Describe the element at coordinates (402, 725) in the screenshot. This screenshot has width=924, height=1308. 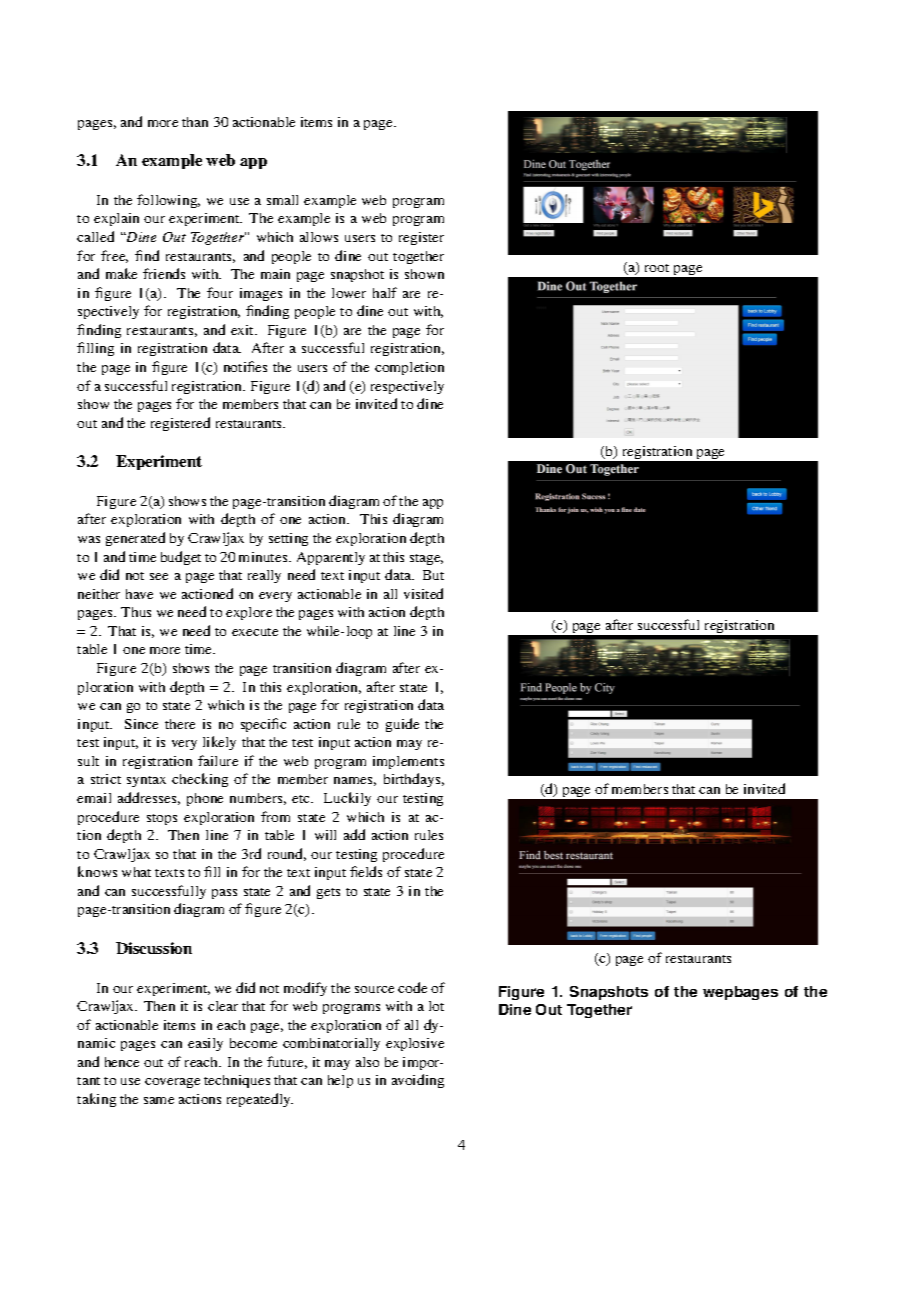
I see `guide` at that location.
